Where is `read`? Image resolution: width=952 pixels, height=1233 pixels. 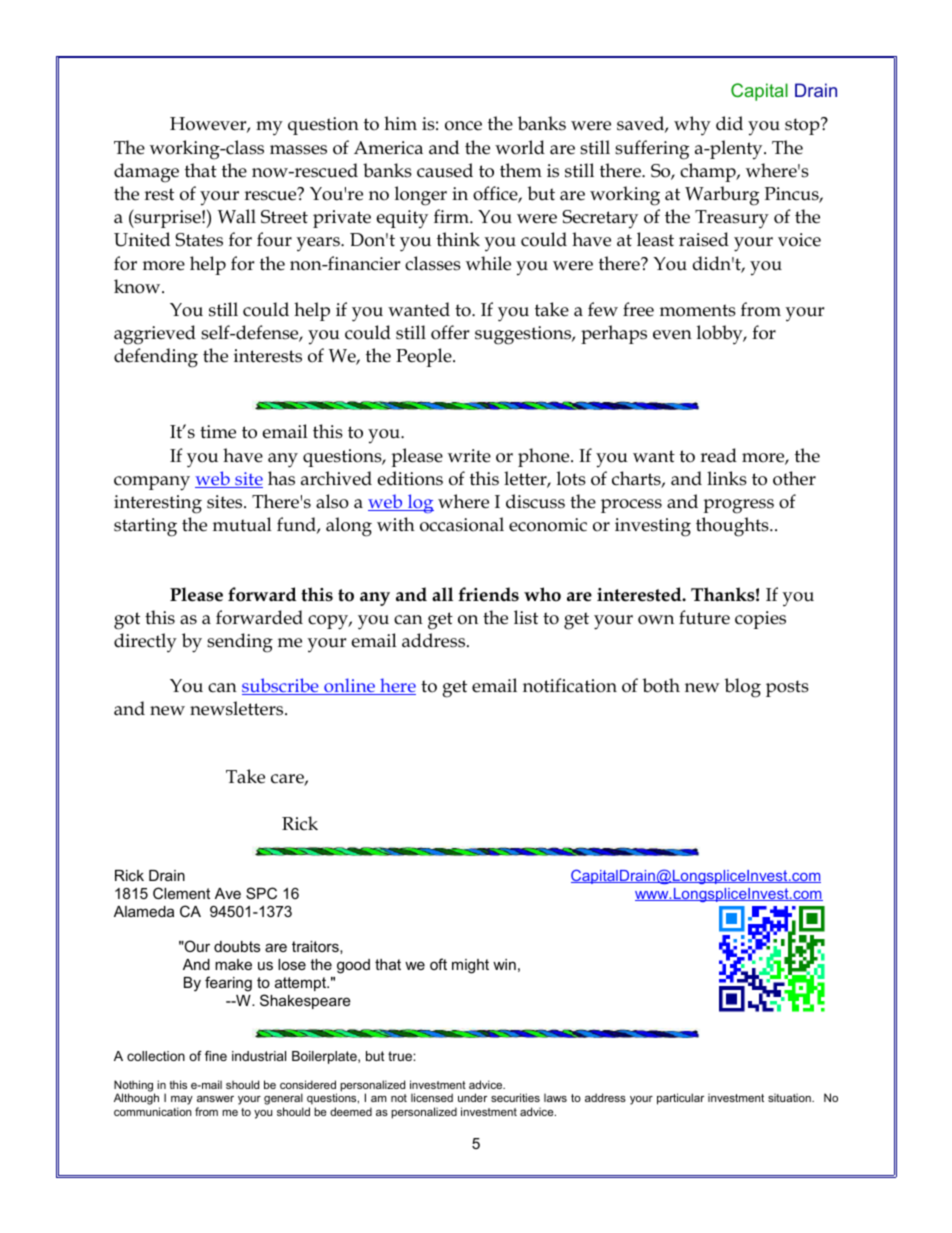 read is located at coordinates (718, 455).
